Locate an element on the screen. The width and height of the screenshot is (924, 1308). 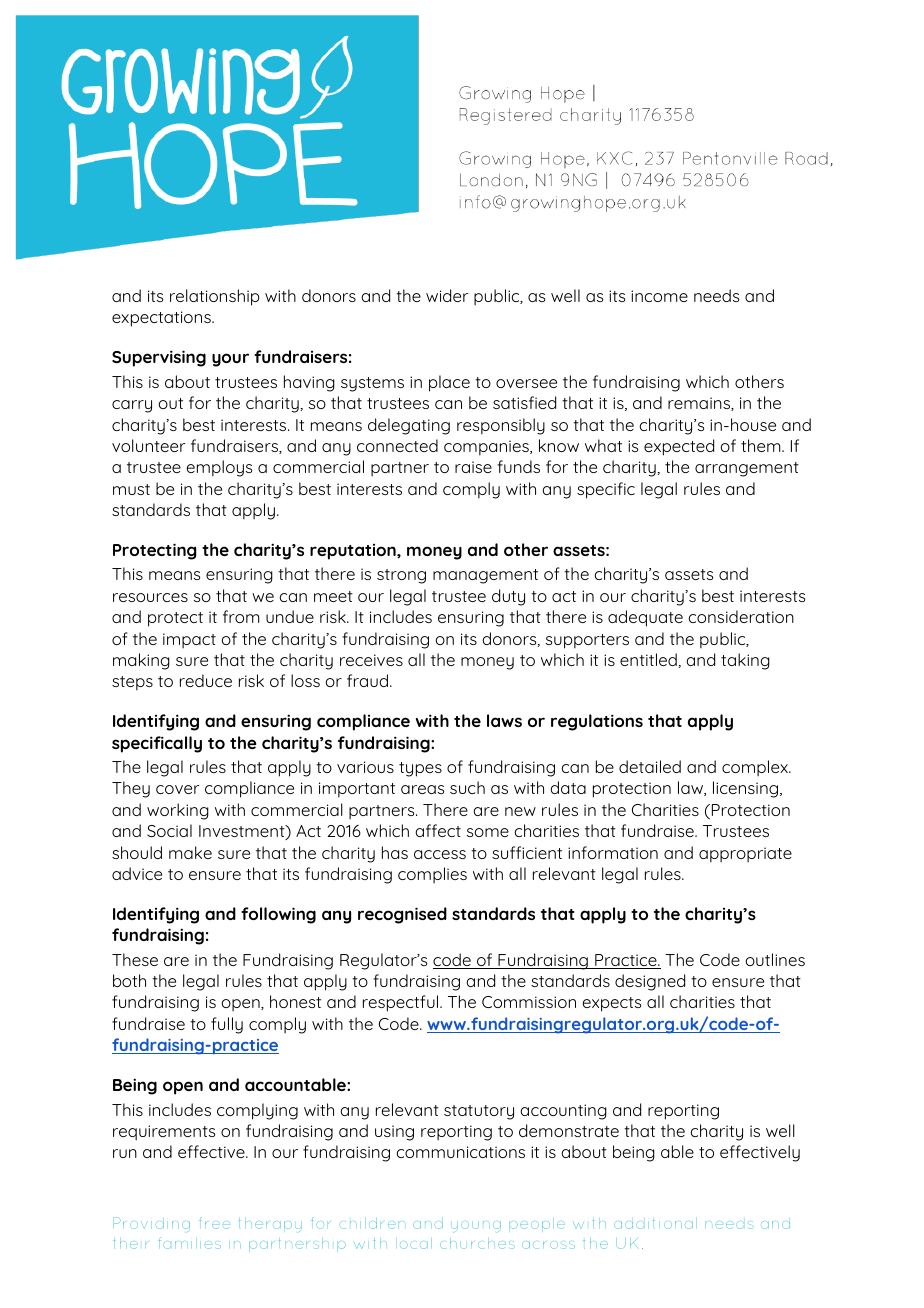
cover is located at coordinates (177, 789).
